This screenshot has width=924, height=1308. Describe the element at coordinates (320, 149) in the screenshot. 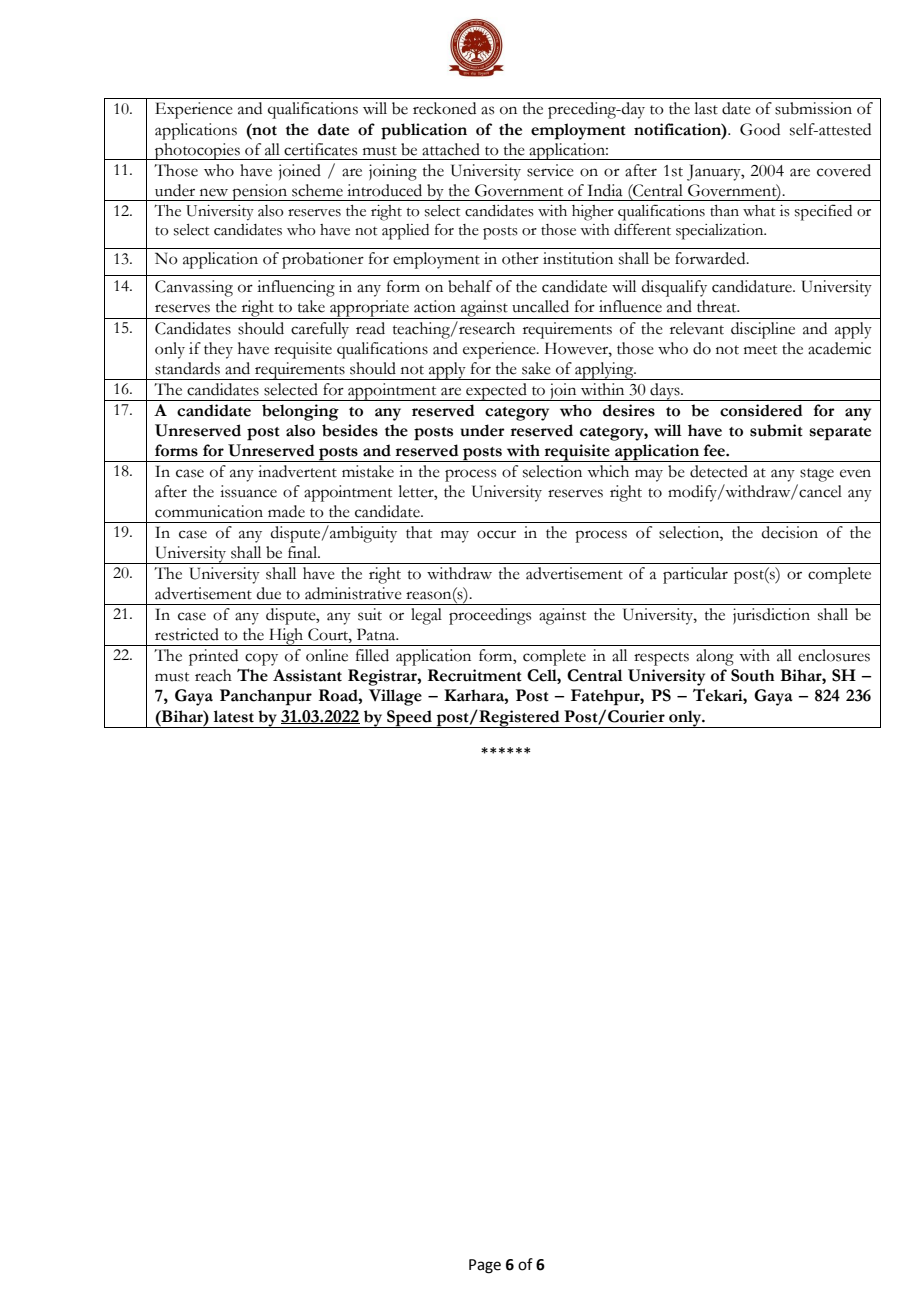

I see `certificates` at that location.
